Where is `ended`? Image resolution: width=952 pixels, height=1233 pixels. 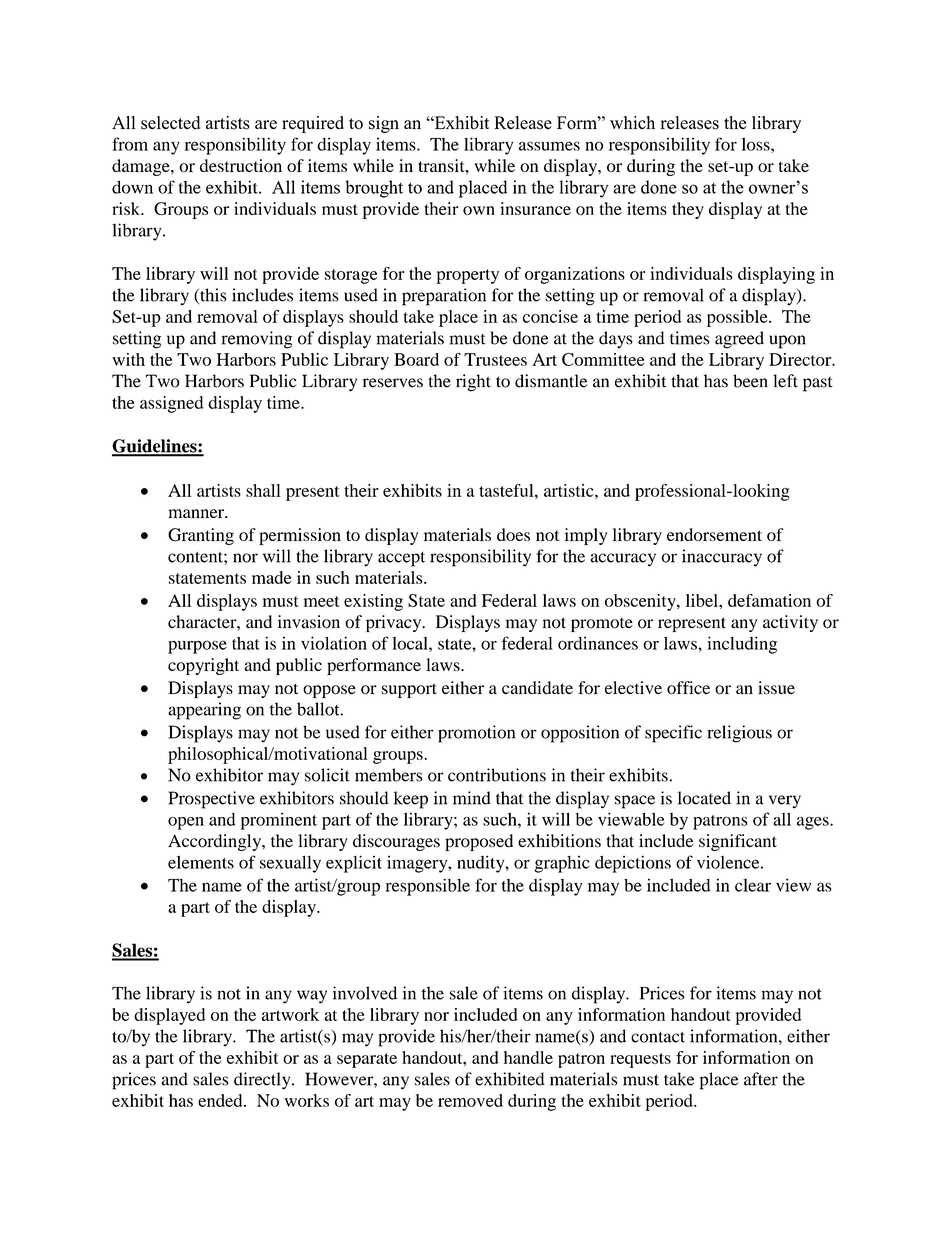
ended is located at coordinates (221, 1100).
